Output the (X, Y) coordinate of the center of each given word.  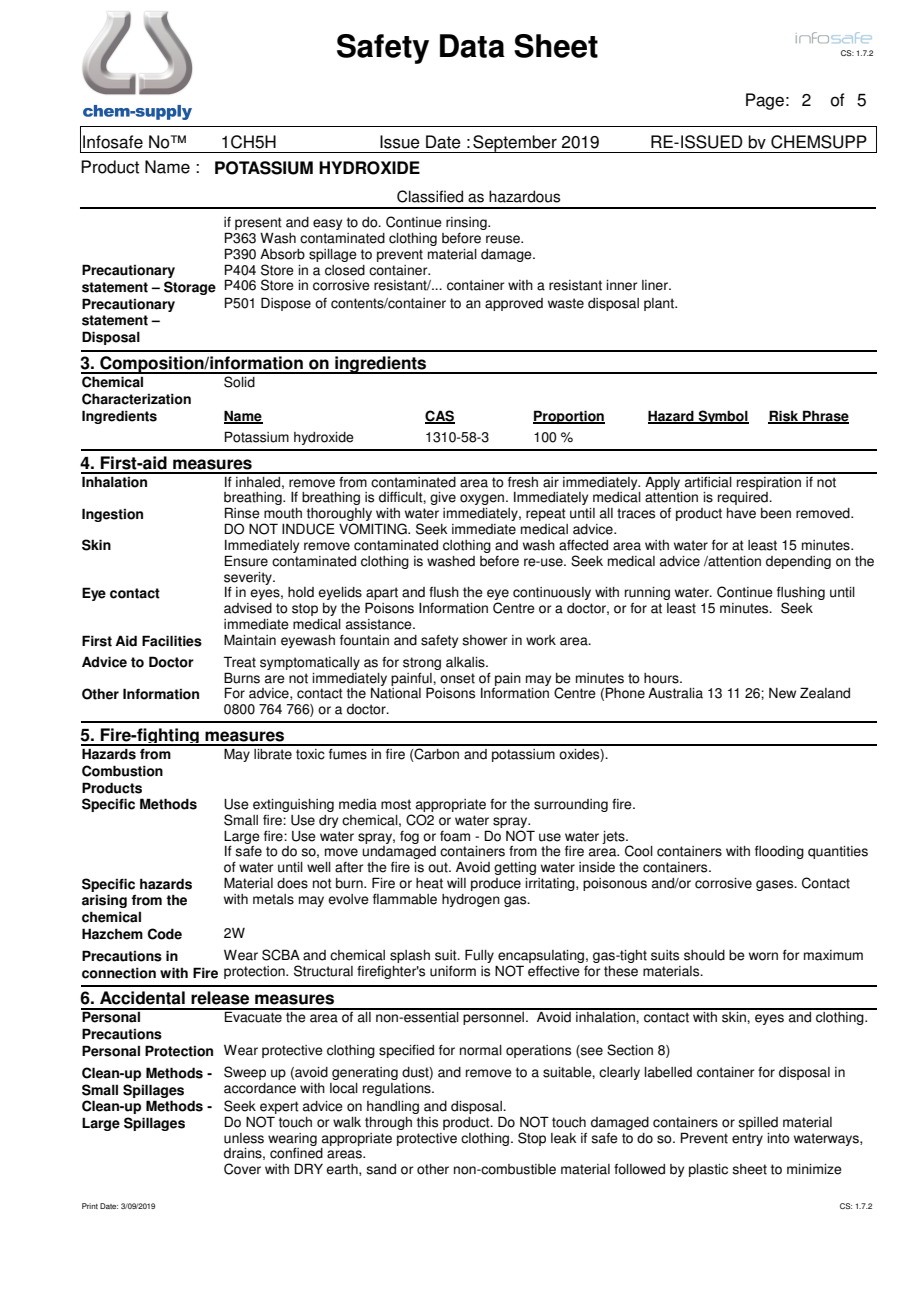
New (782, 693)
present (258, 225)
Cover (242, 1169)
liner (656, 285)
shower (484, 640)
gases (776, 885)
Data (472, 46)
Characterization (136, 399)
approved (514, 304)
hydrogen (471, 900)
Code (165, 934)
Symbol (722, 417)
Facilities (172, 641)
